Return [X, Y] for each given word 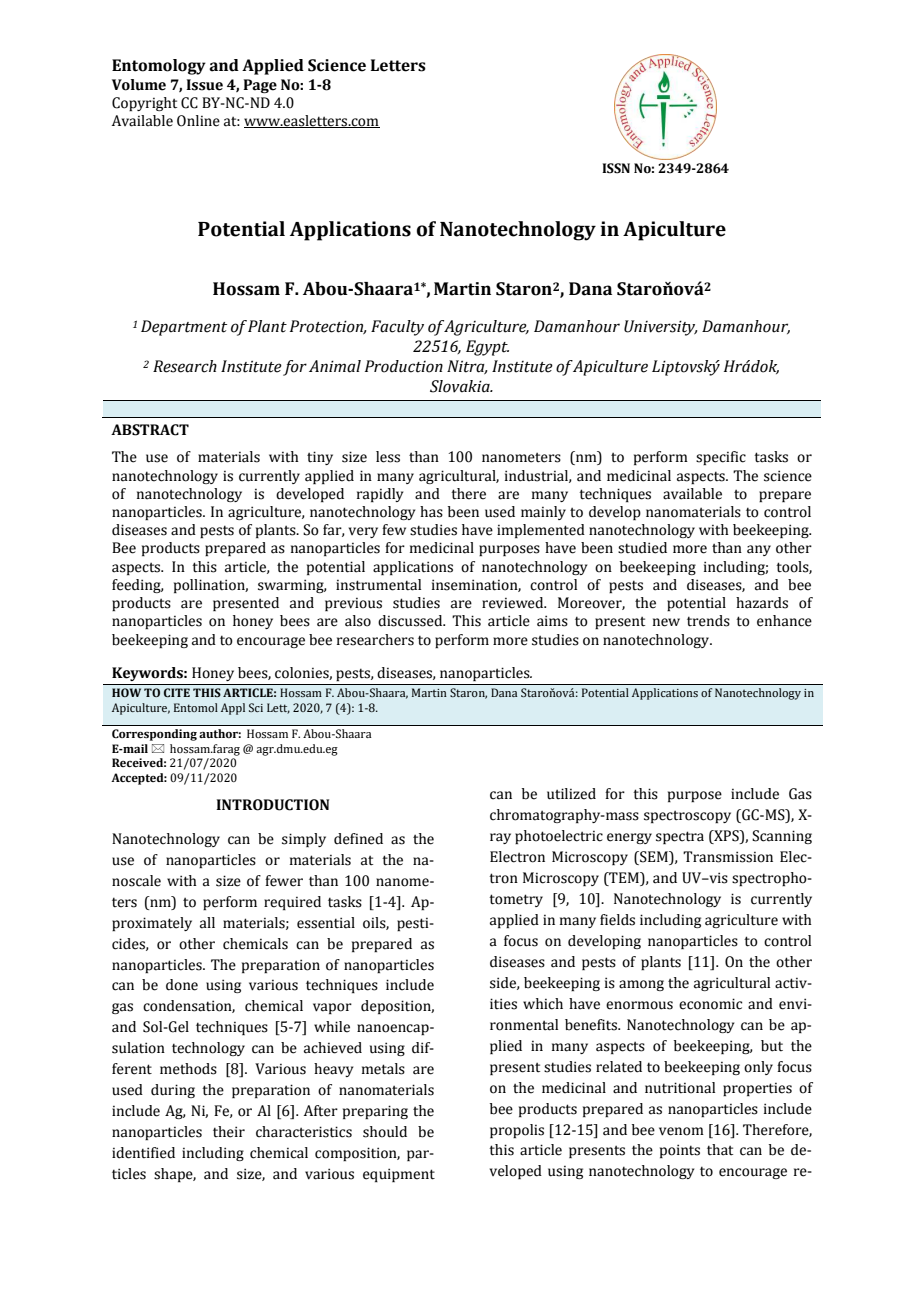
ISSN [616, 168]
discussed [411, 621]
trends [708, 621]
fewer [284, 881]
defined [358, 839]
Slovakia [461, 386]
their [229, 1132]
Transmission [728, 857]
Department [184, 328]
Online [198, 121]
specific [721, 458]
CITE [177, 692]
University [661, 328]
